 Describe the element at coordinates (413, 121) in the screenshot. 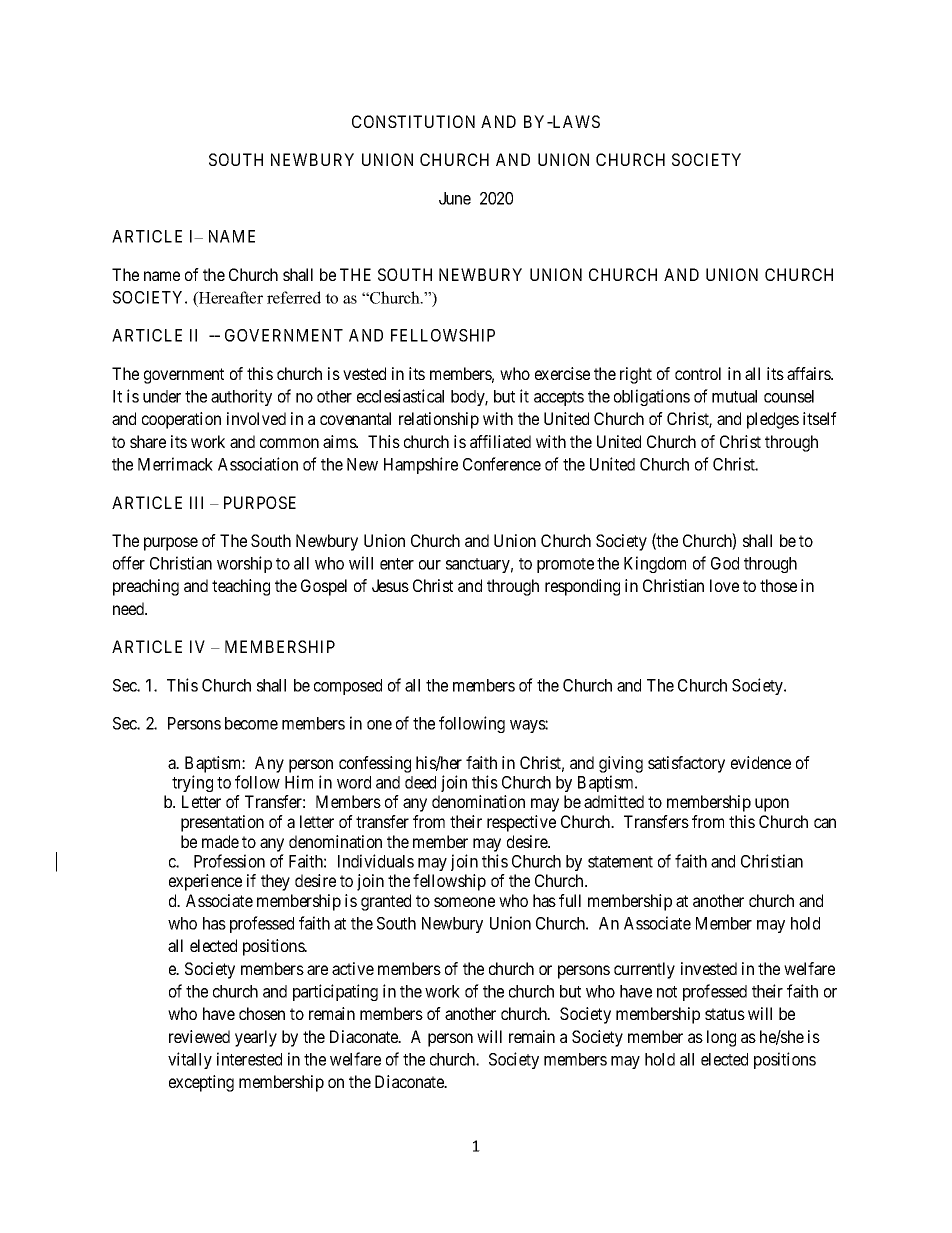

I see `CONSTITUTION` at that location.
